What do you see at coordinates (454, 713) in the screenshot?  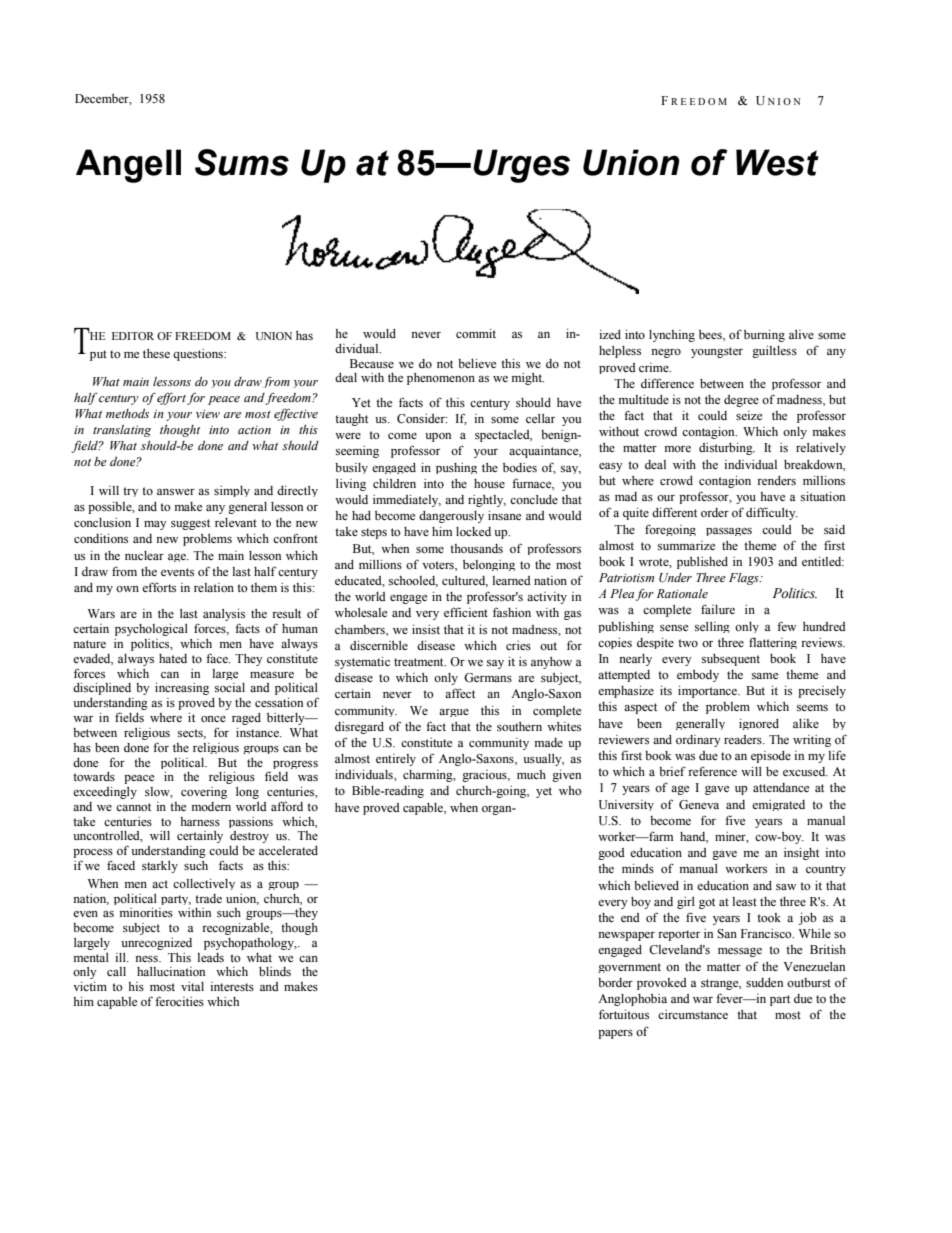 I see `argue` at bounding box center [454, 713].
